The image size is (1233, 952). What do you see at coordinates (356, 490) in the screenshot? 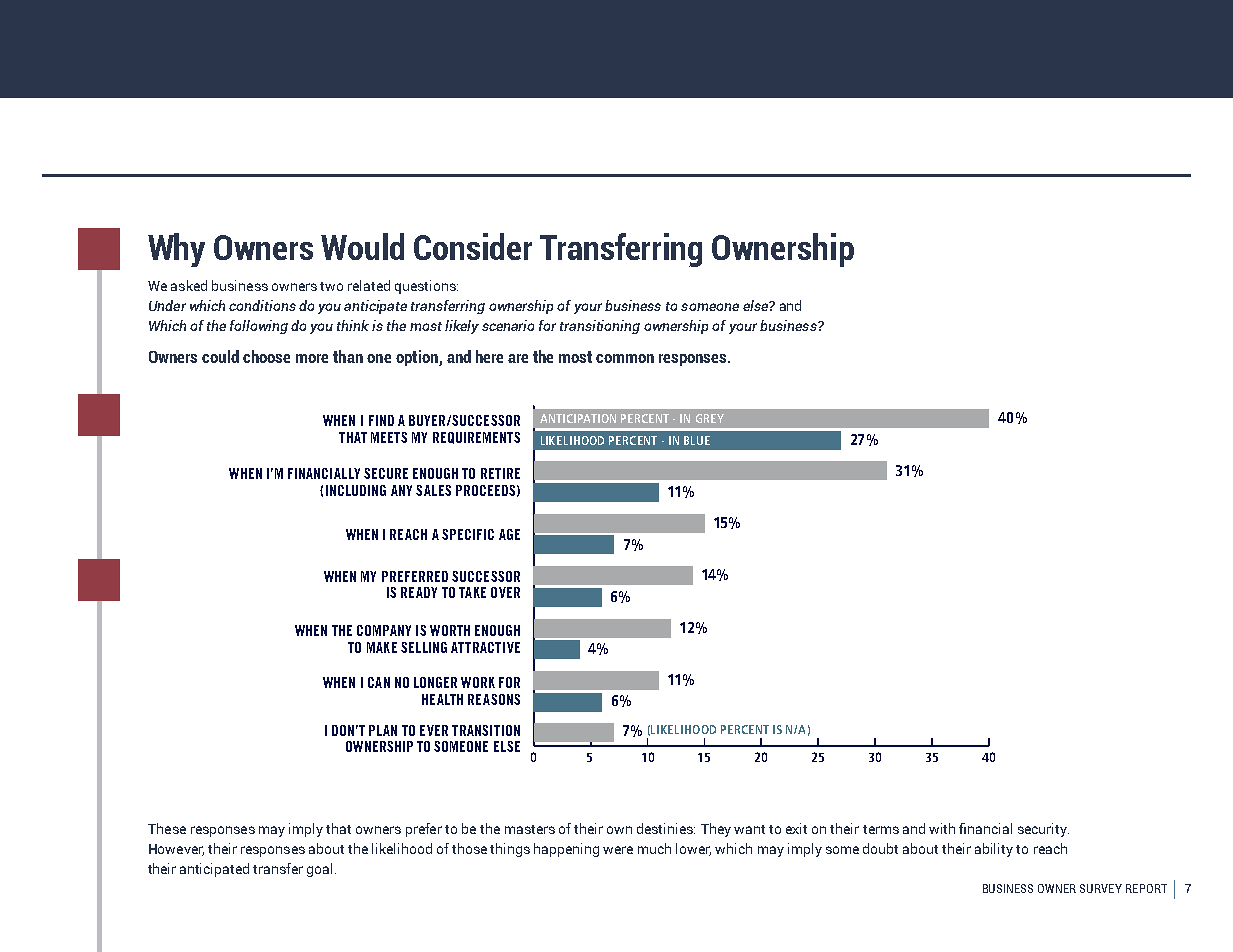
I see `INCLUDING` at bounding box center [356, 490].
